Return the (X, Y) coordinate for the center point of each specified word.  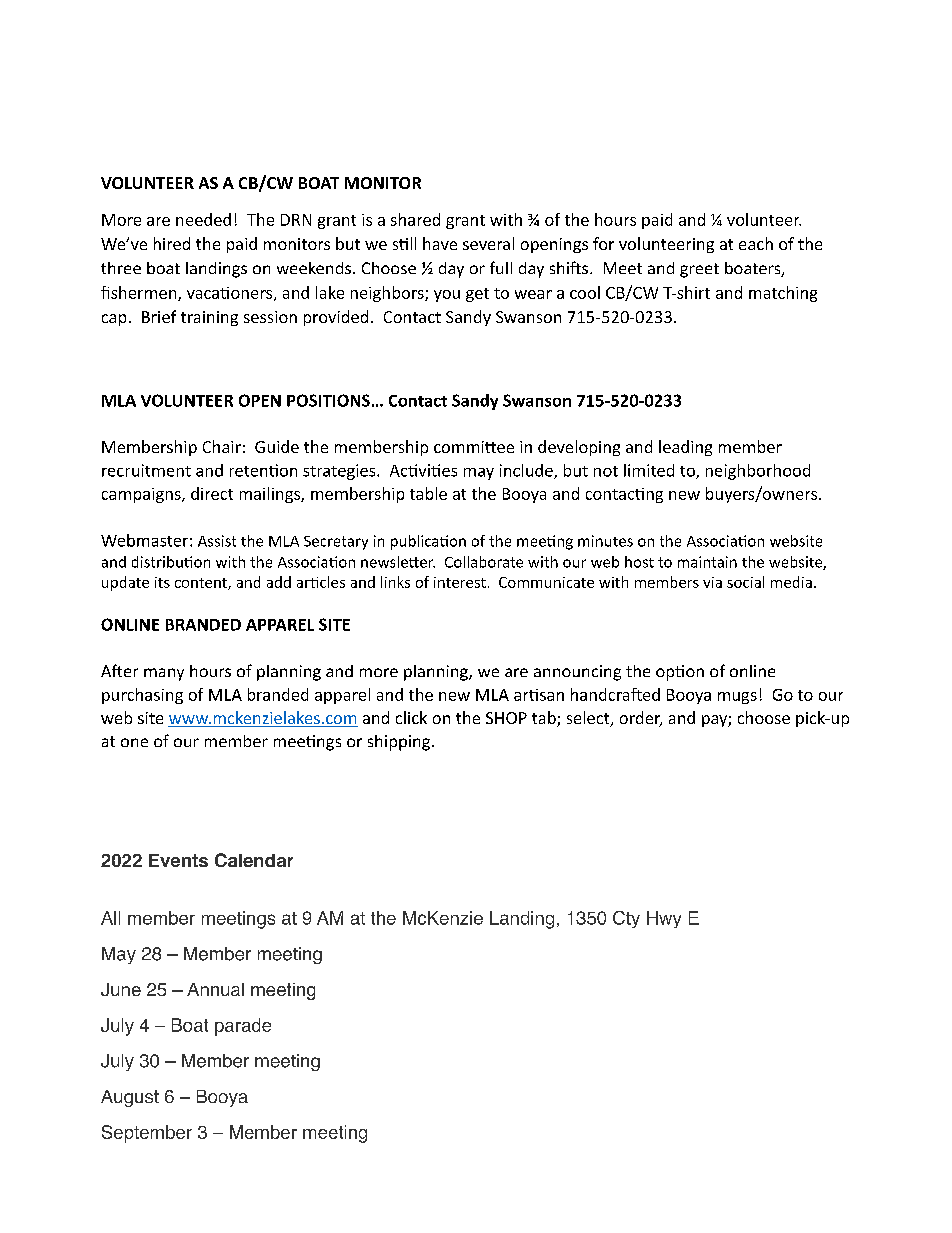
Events (178, 860)
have (440, 243)
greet (699, 270)
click (411, 717)
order (641, 719)
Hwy (664, 919)
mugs (737, 698)
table (428, 493)
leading (685, 448)
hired (172, 243)
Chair (222, 446)
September (147, 1134)
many (164, 674)
